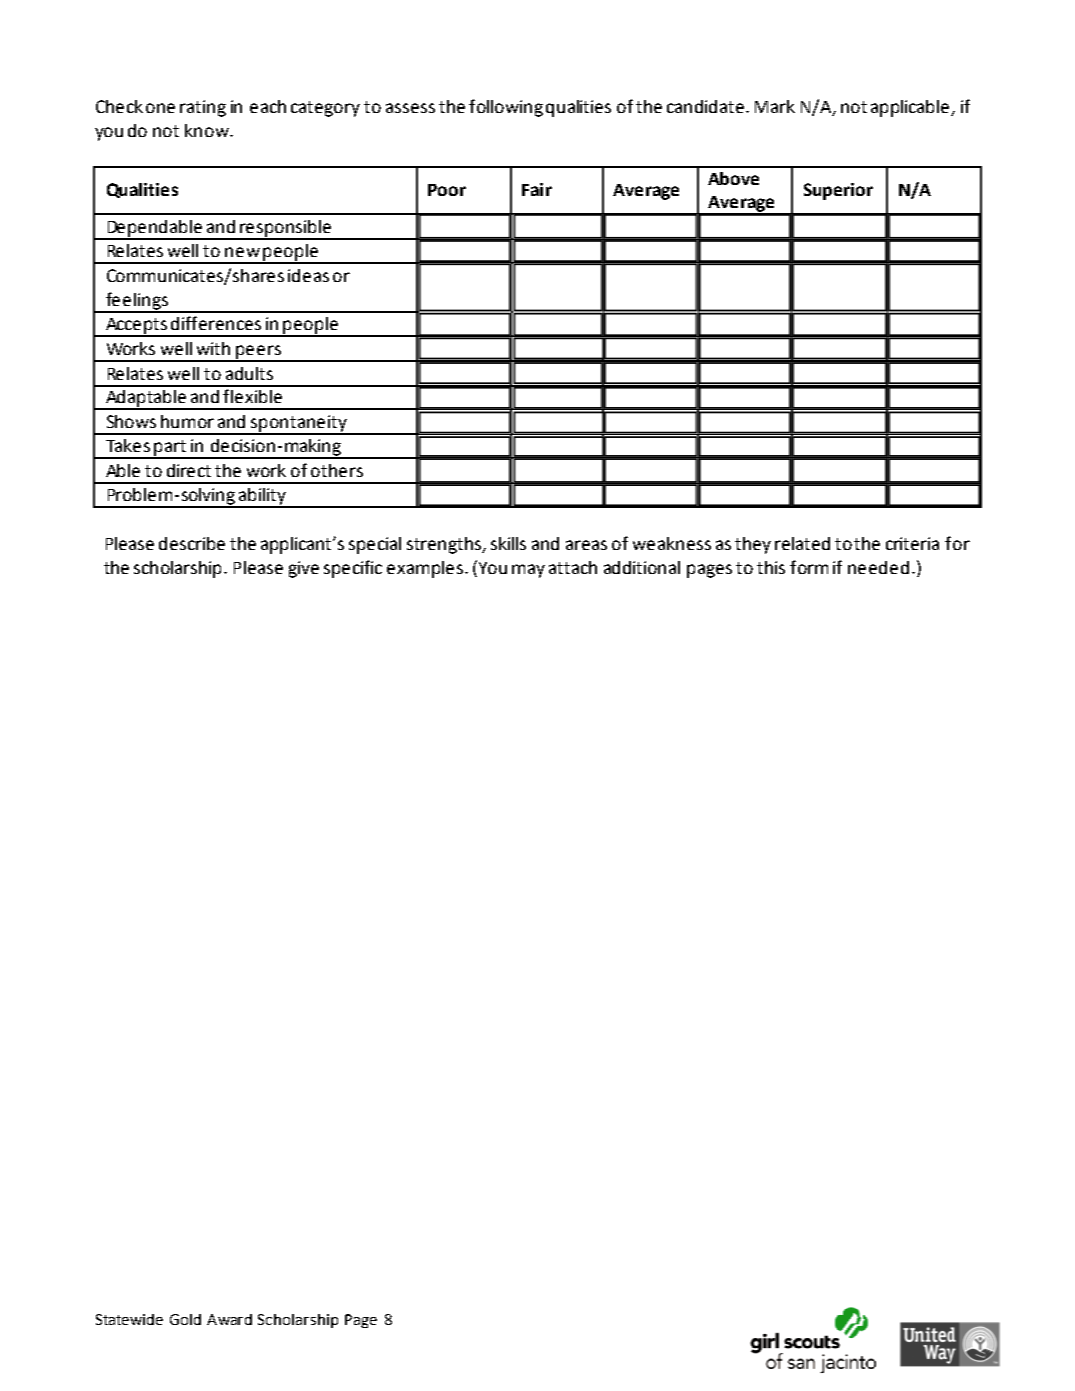  I want to click on know, so click(208, 130).
